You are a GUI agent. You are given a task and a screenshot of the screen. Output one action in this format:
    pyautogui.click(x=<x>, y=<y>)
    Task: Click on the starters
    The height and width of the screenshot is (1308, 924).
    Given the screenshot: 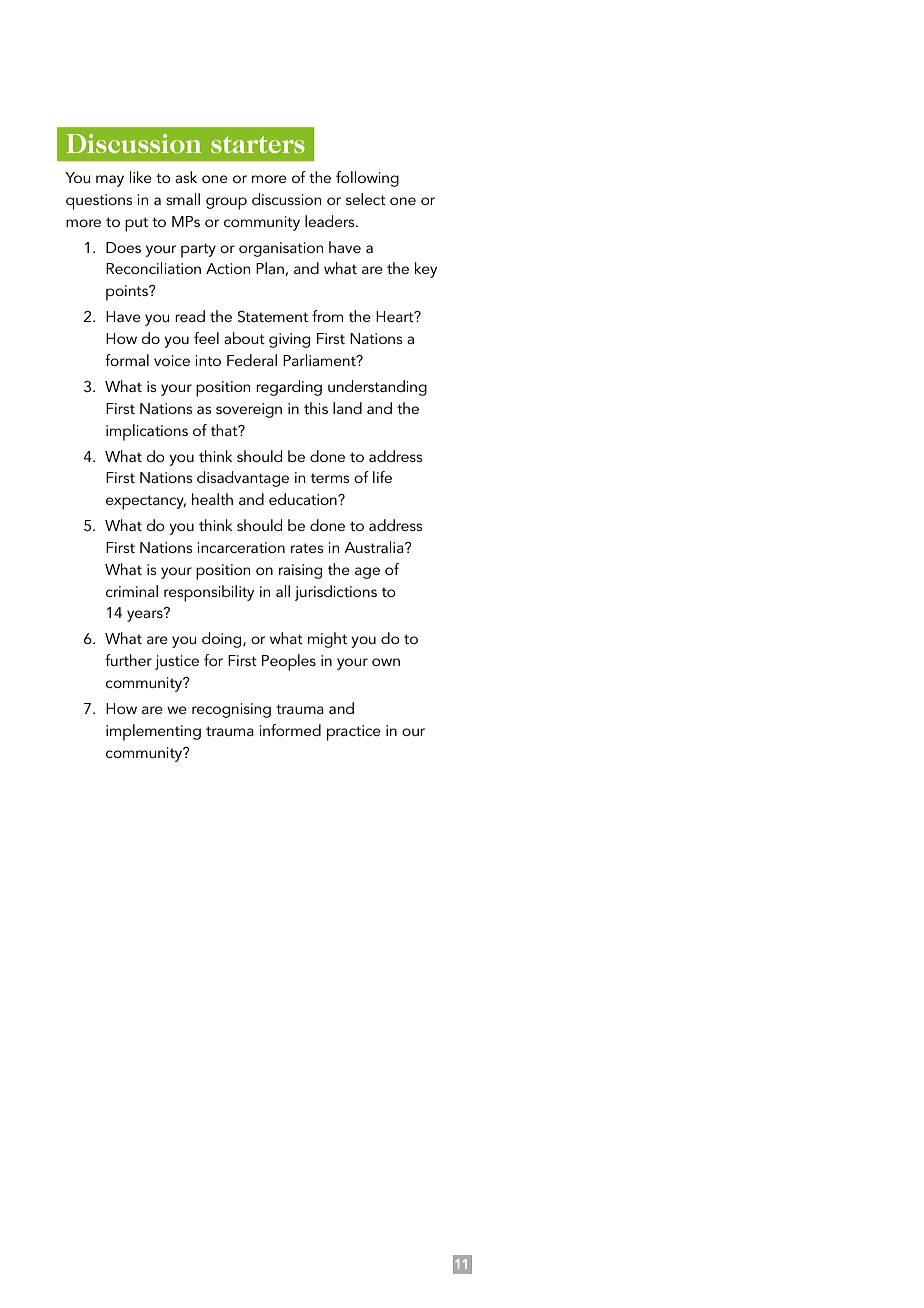 What is the action you would take?
    pyautogui.click(x=258, y=144)
